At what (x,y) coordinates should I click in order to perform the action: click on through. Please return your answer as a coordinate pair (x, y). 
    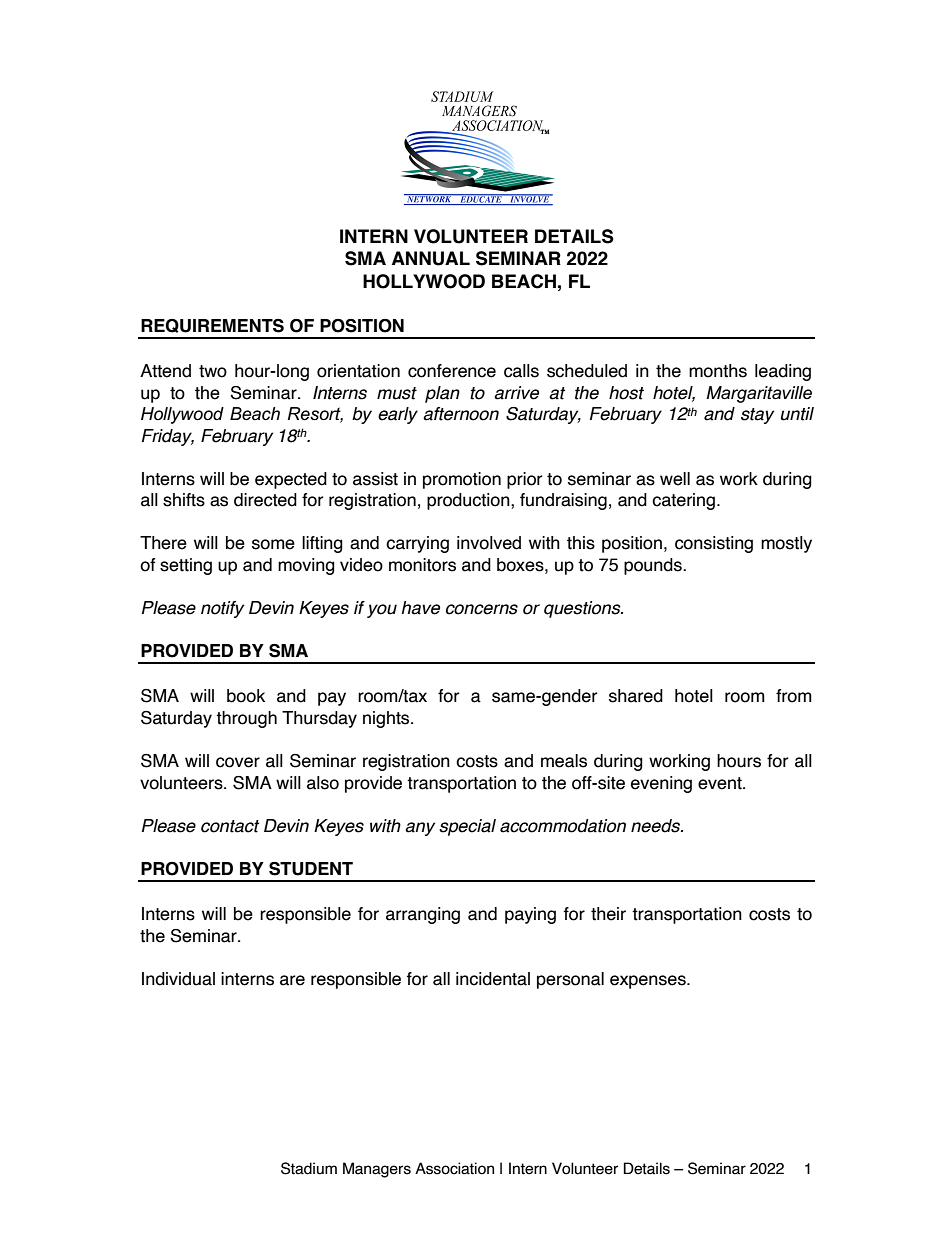
    Looking at the image, I should click on (246, 719).
